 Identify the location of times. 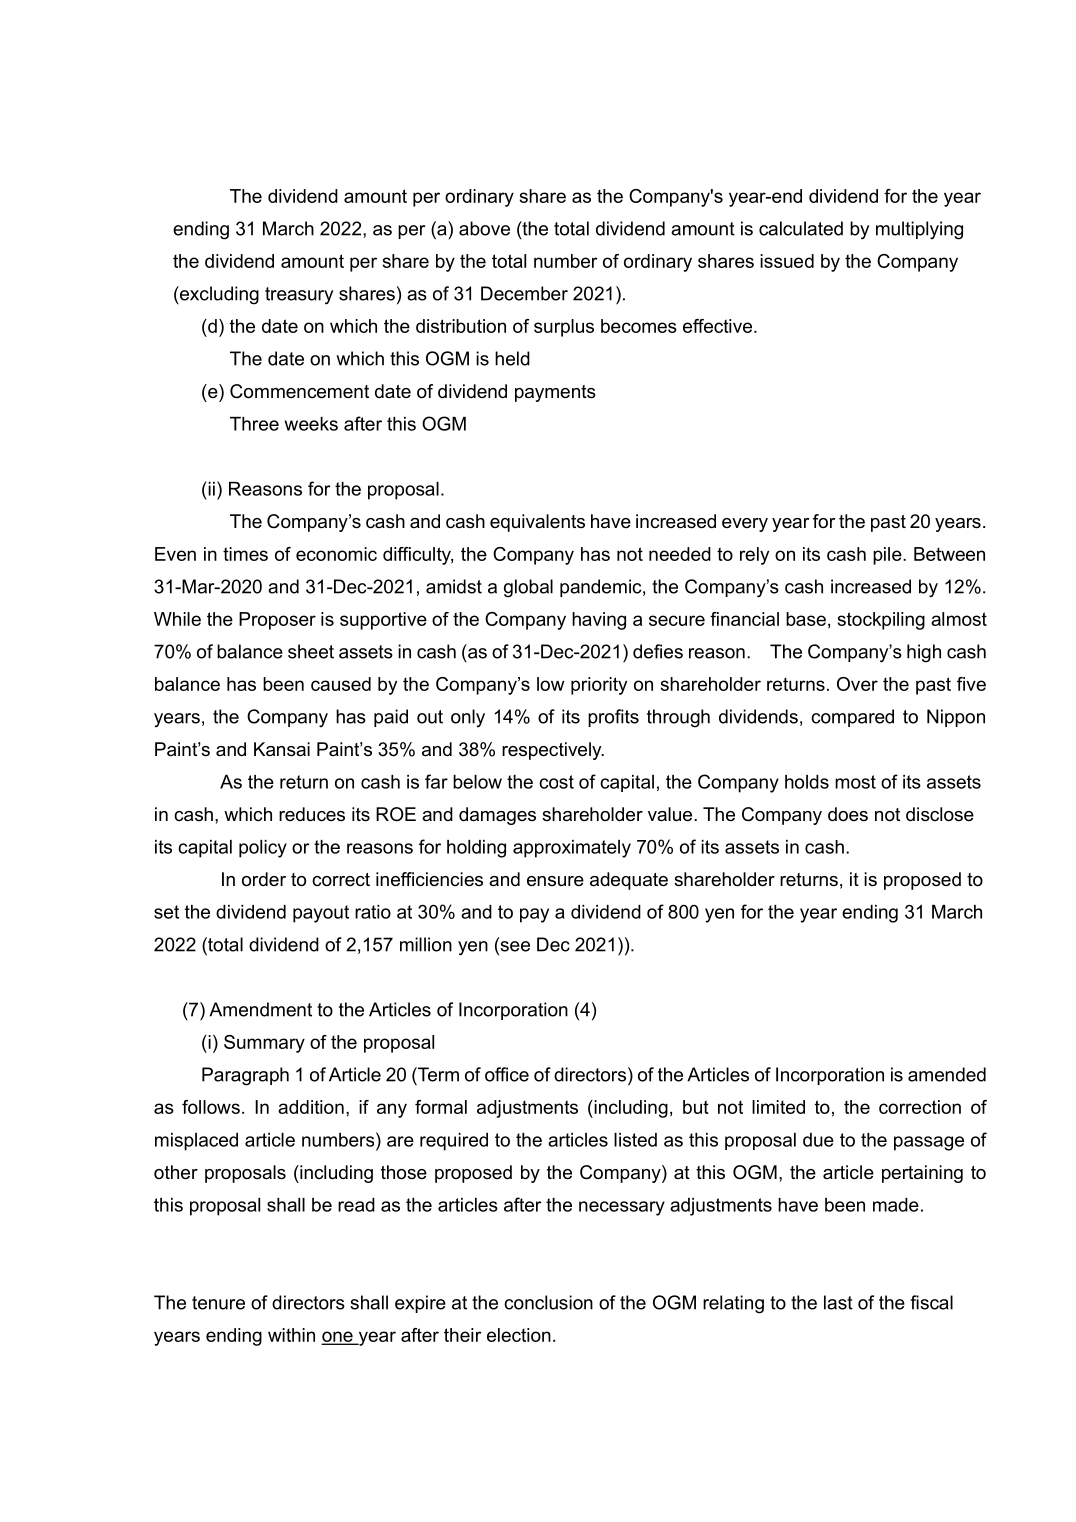
(245, 554).
